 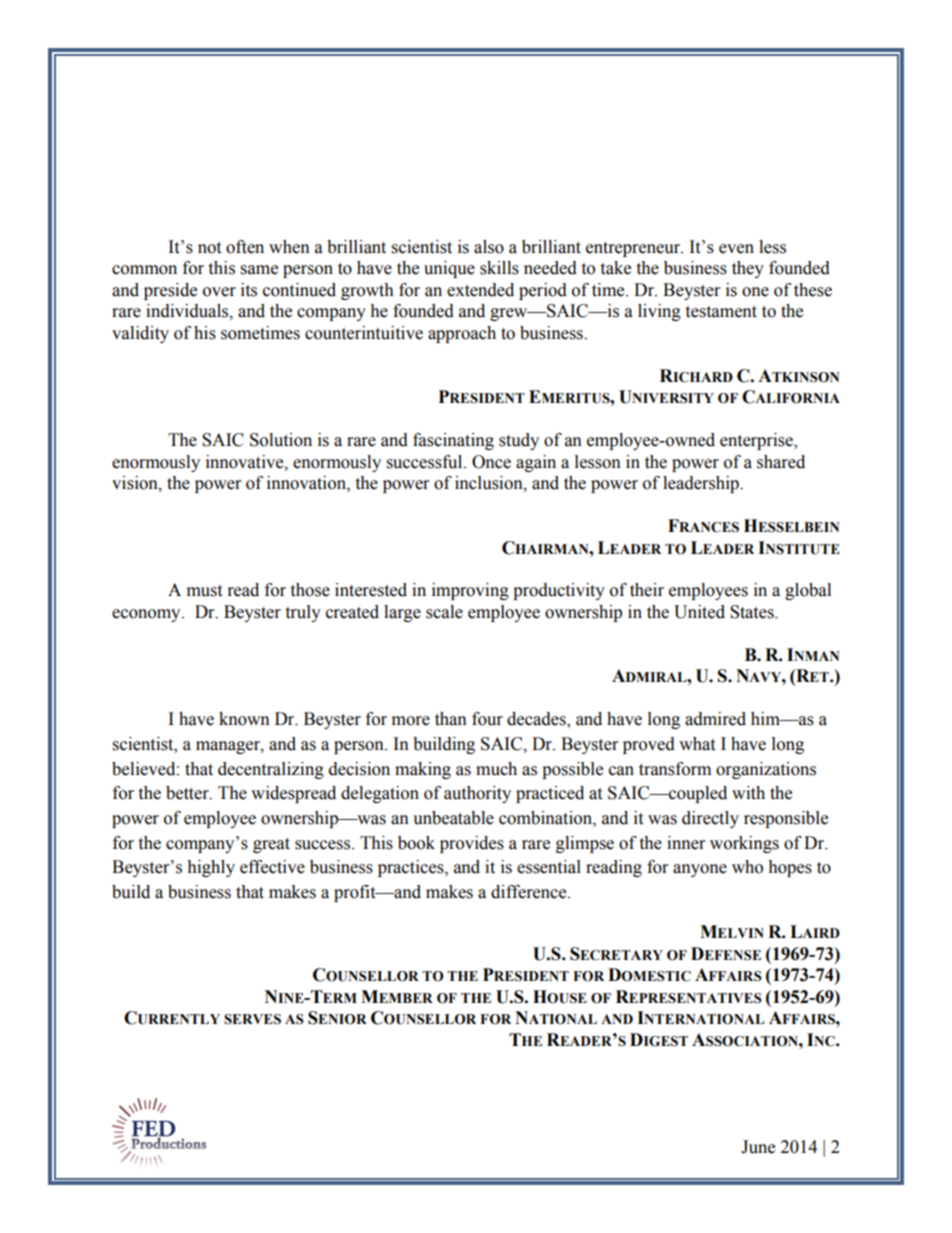 I want to click on improving, so click(x=470, y=591).
